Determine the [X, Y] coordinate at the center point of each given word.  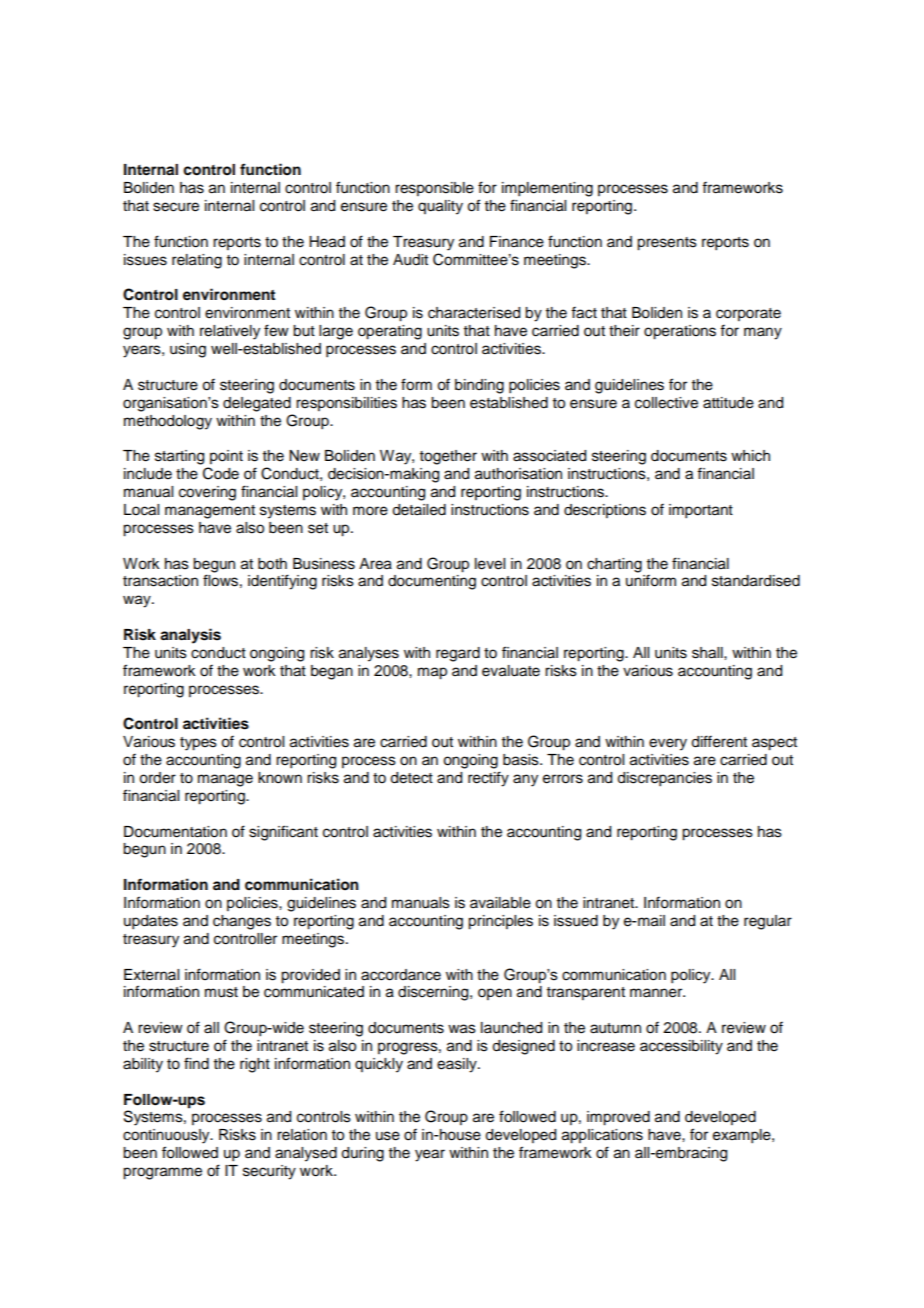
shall [708, 653]
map [432, 673]
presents [667, 244]
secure [176, 207]
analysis [190, 636]
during [362, 1154]
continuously [167, 1136]
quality [440, 207]
